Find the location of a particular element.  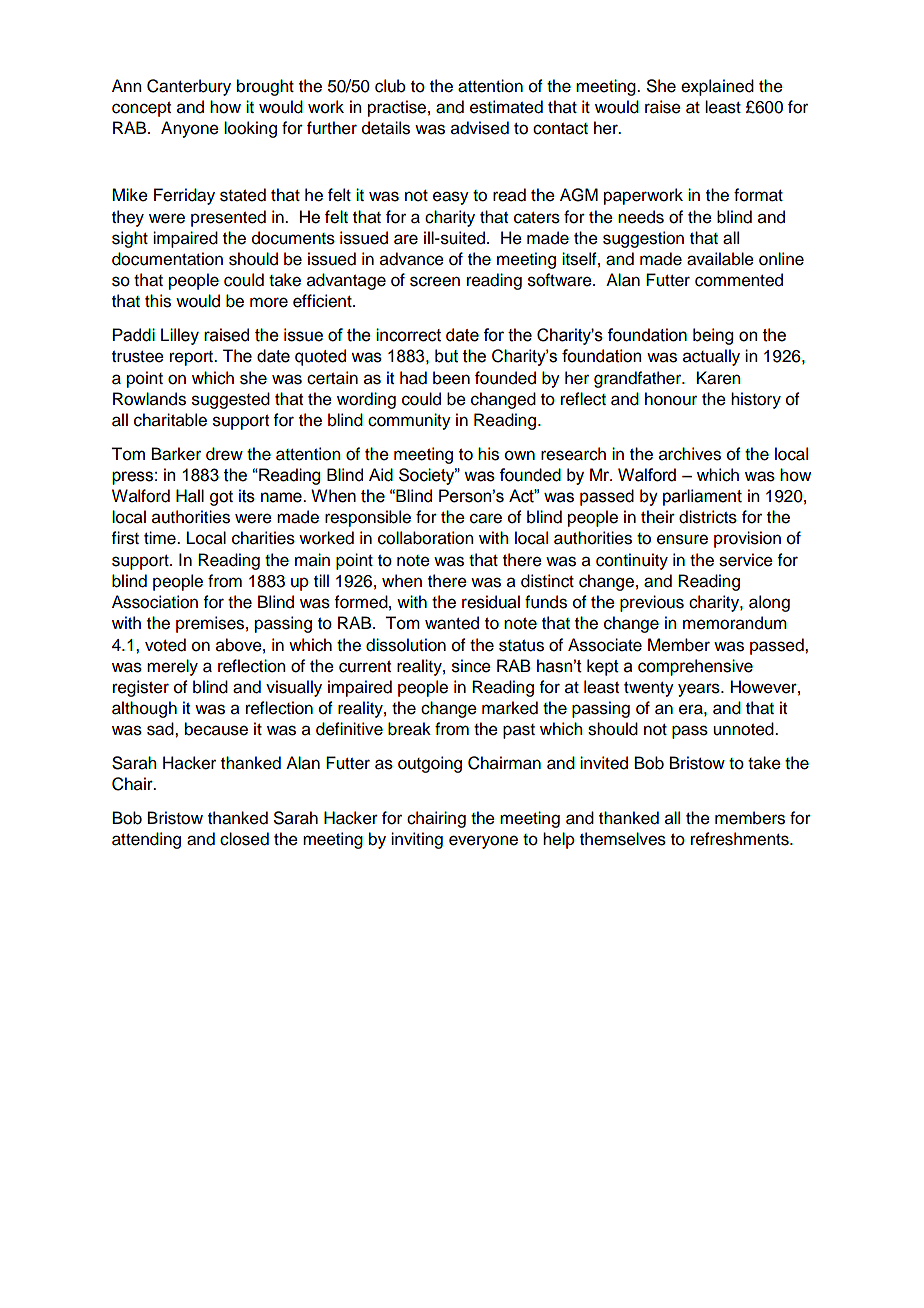

advised is located at coordinates (480, 128).
